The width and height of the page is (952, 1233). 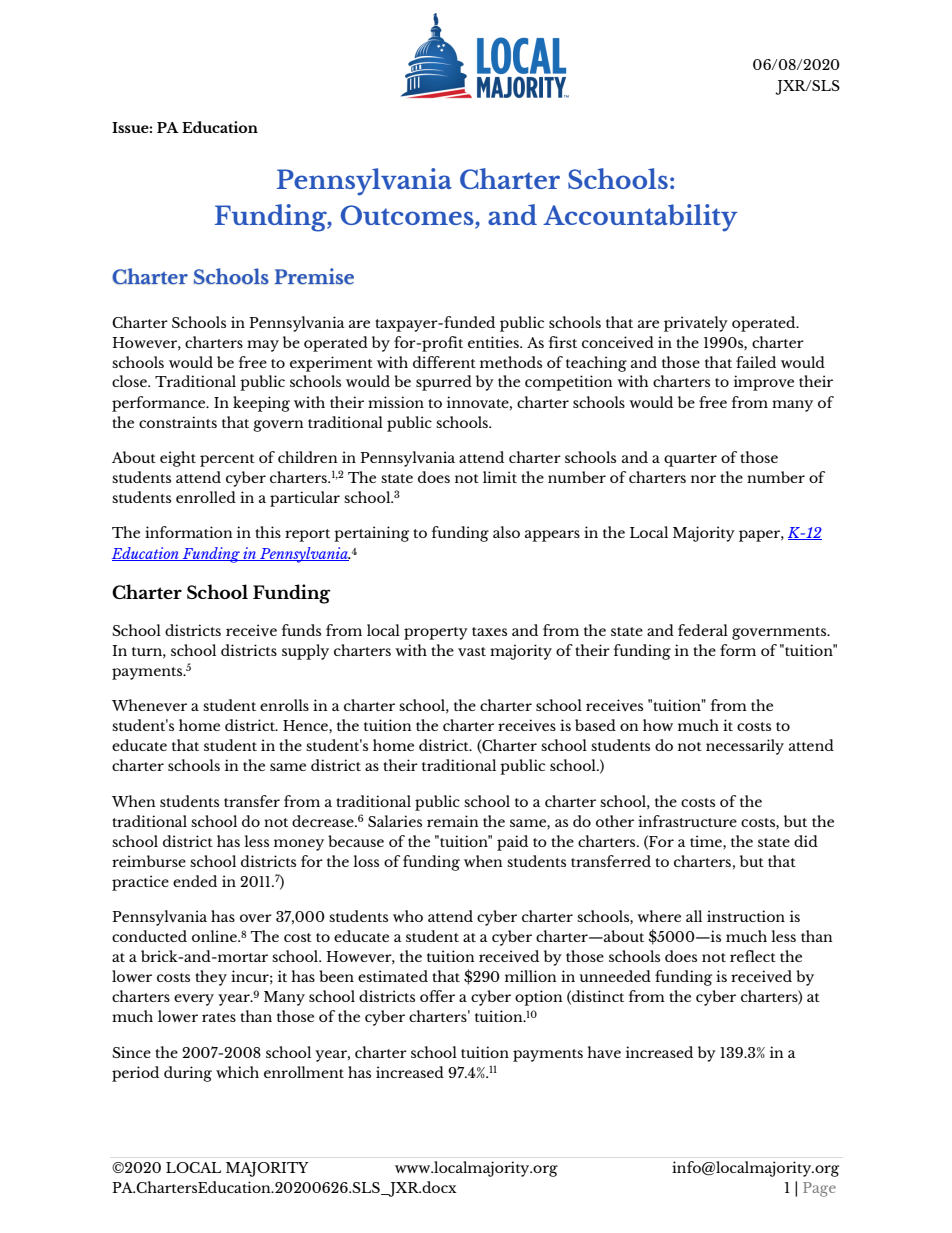 What do you see at coordinates (640, 218) in the page?
I see `Accountability` at bounding box center [640, 218].
